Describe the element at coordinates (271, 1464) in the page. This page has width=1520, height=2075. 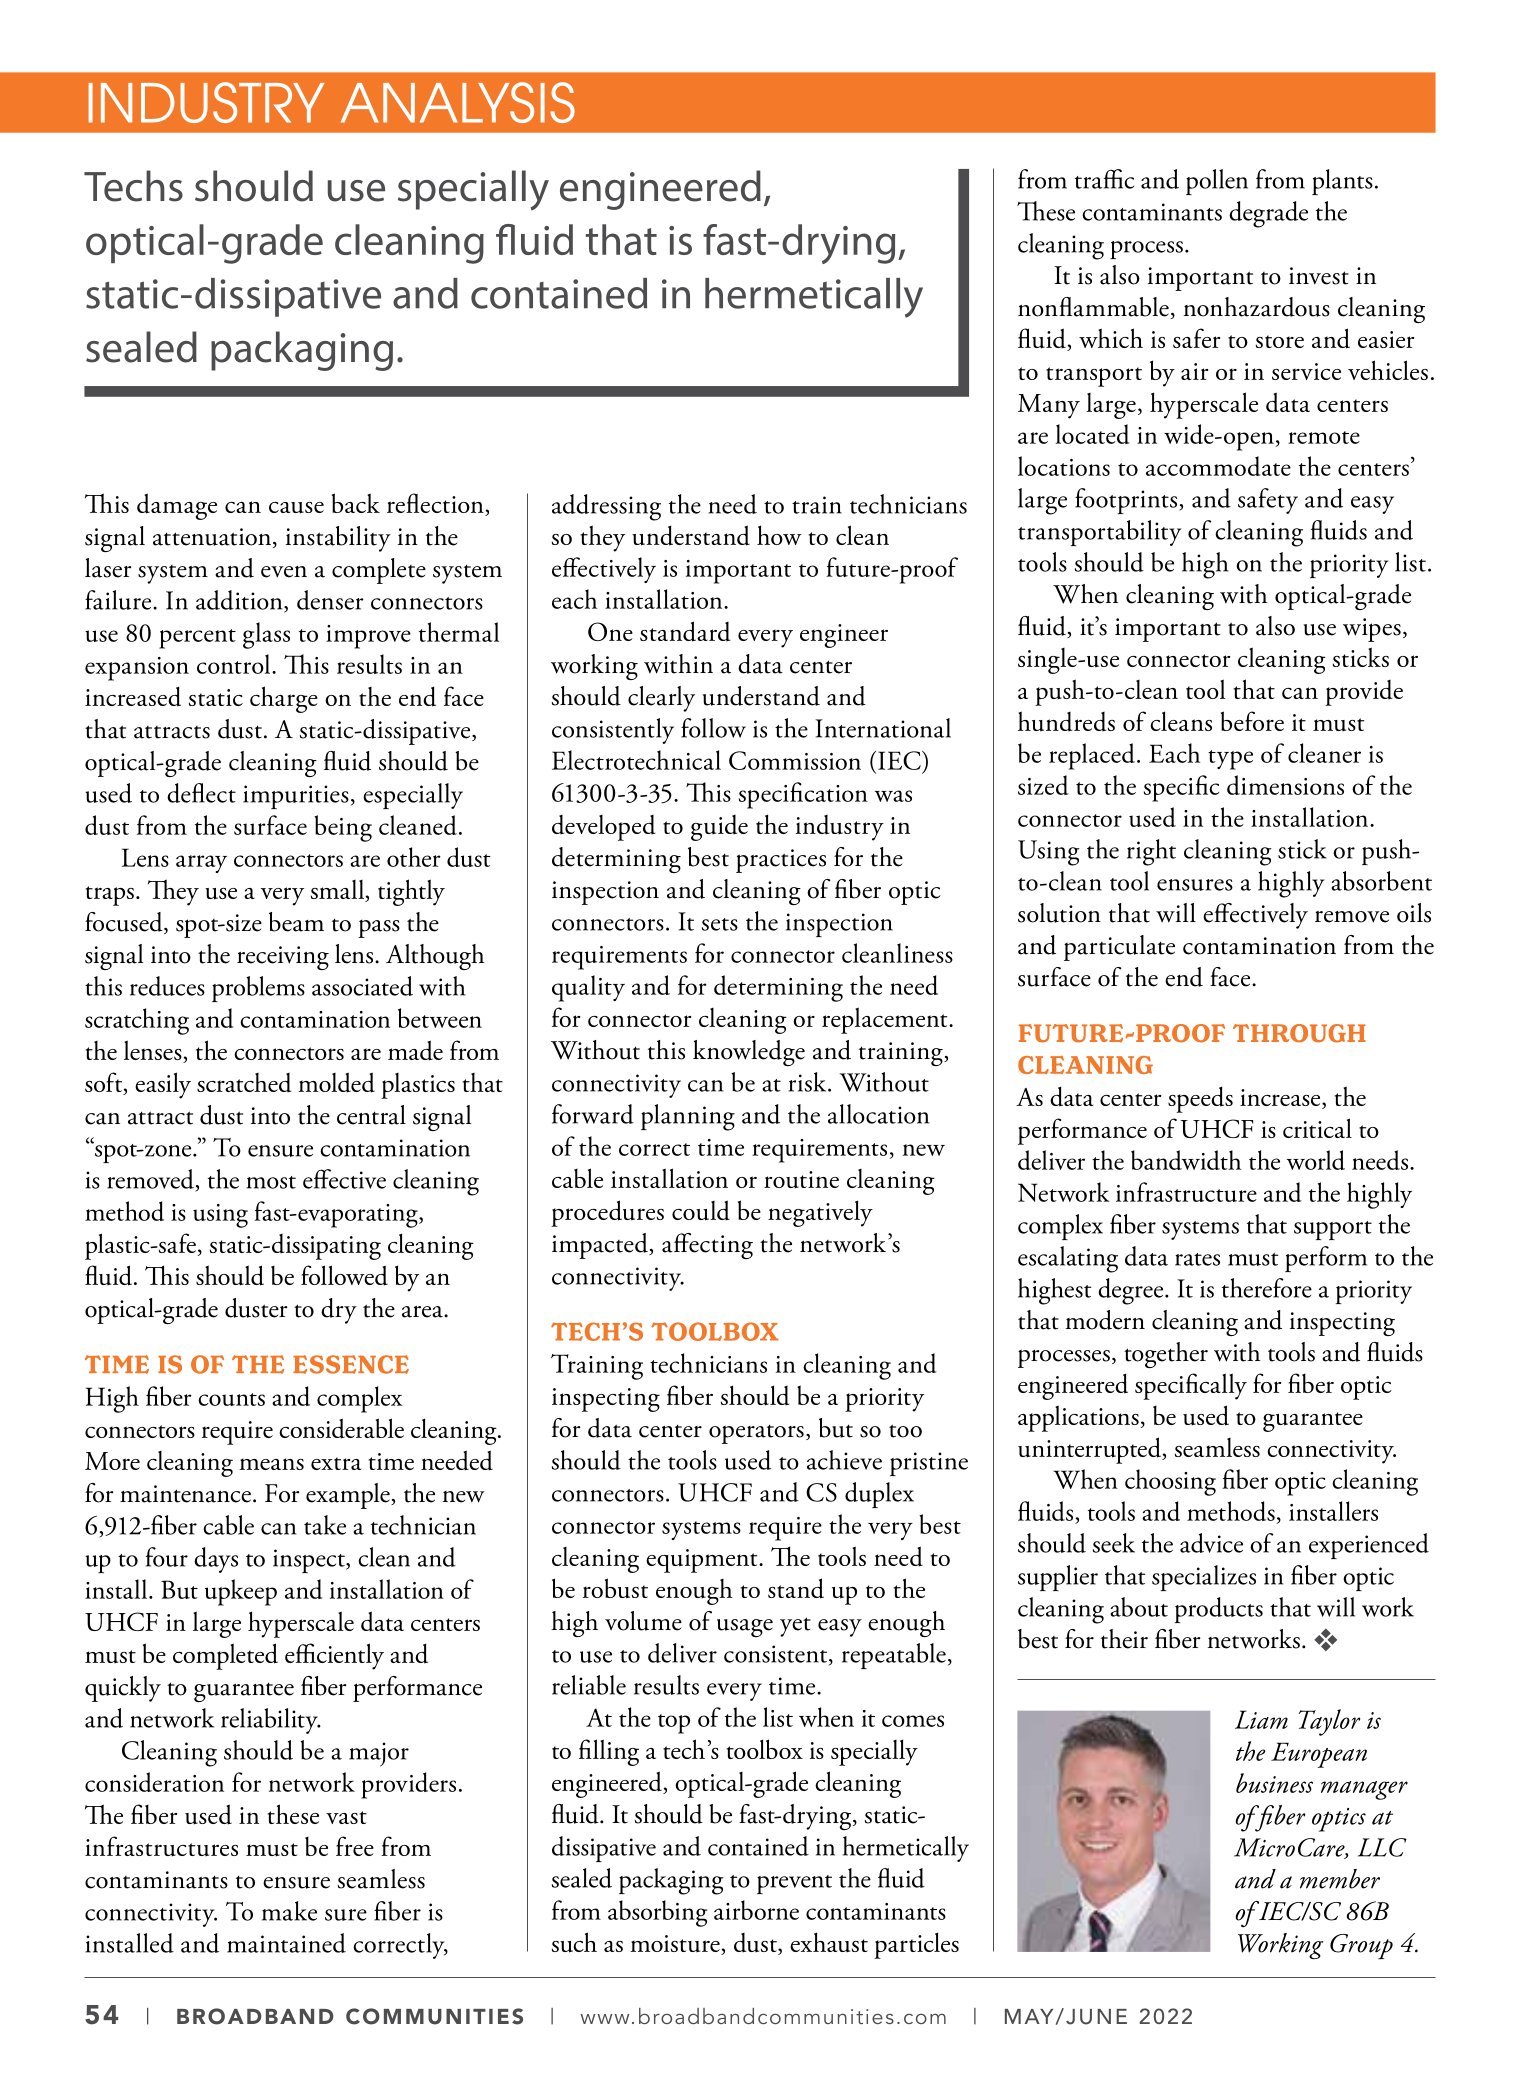
I see `means` at that location.
